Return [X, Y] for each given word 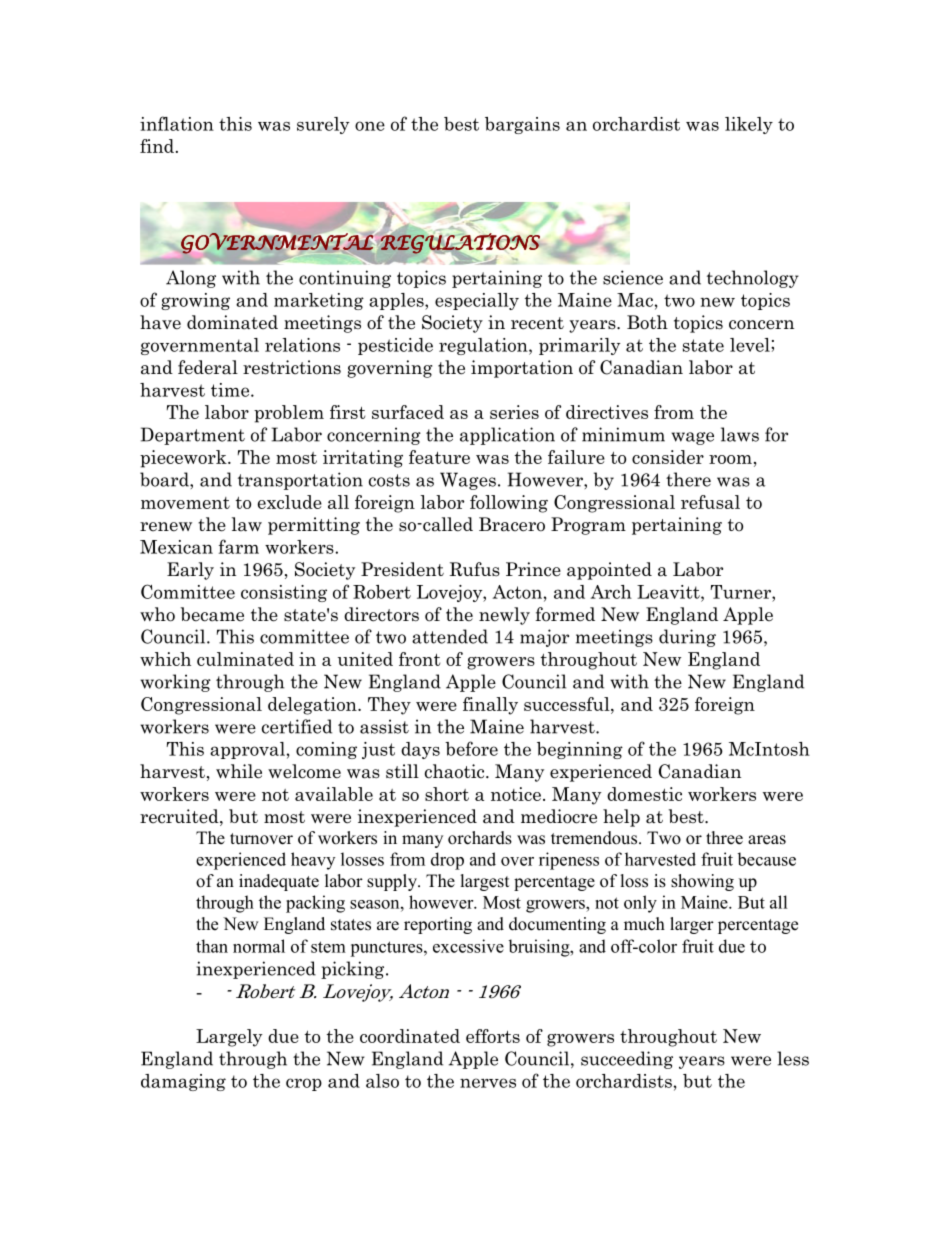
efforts [493, 1036]
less [793, 1058]
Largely [229, 1038]
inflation [177, 123]
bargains [522, 125]
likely [749, 125]
